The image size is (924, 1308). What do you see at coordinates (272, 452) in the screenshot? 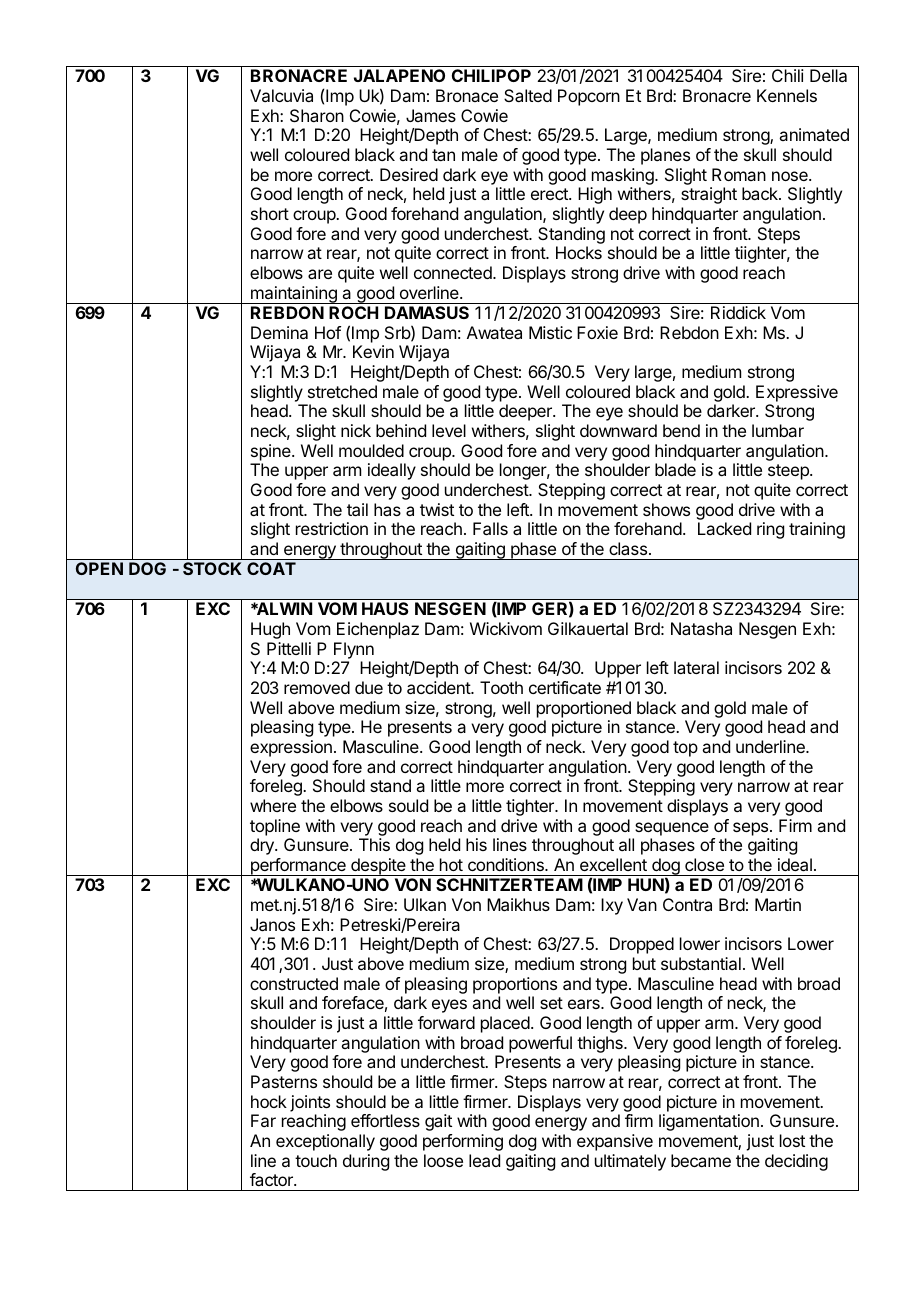
I see `spine` at bounding box center [272, 452].
